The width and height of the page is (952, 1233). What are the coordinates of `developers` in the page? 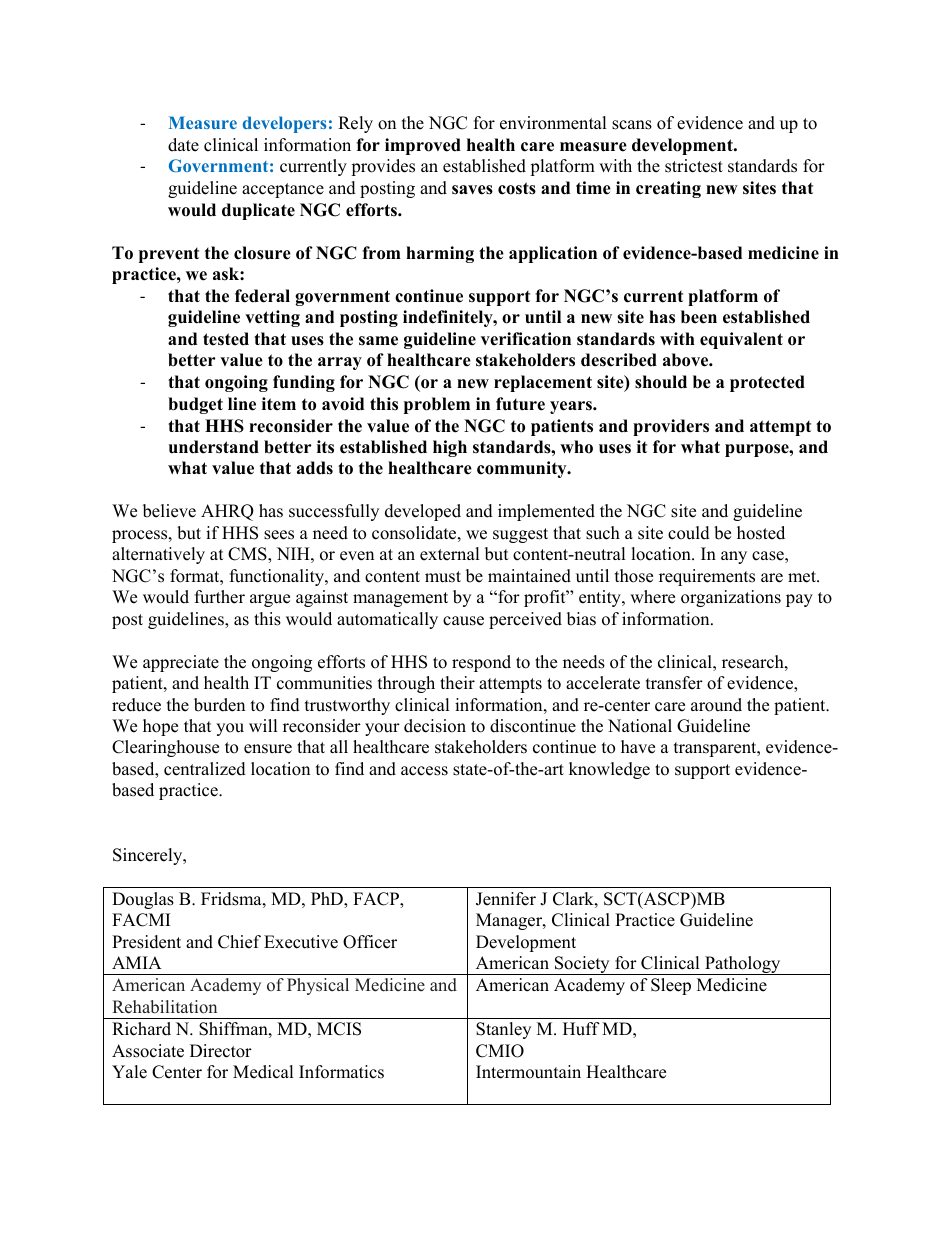 It's located at (284, 124).
